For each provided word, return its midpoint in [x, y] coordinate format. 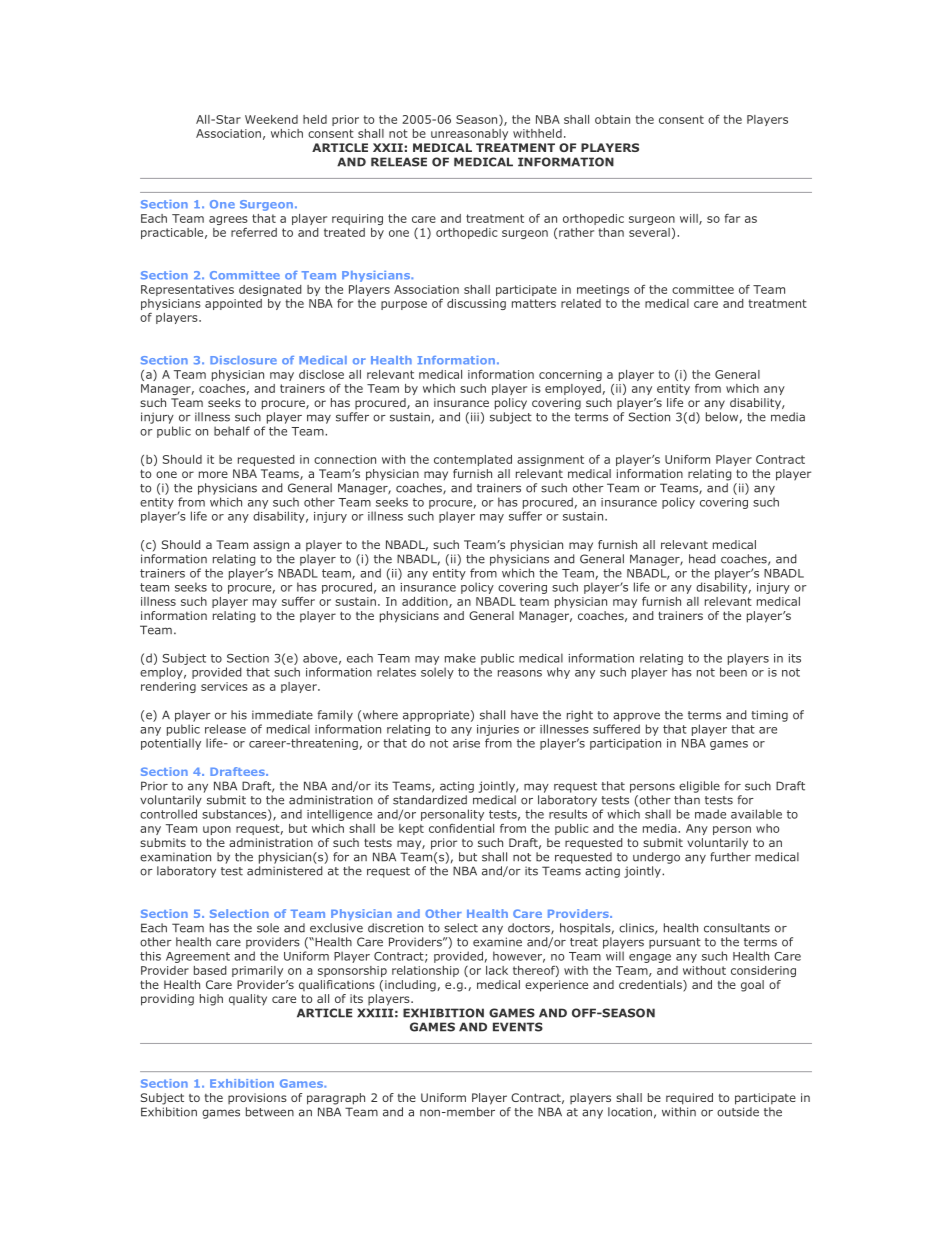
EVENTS [518, 1027]
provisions [257, 1098]
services [224, 686]
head [702, 559]
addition [426, 602]
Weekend [271, 119]
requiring [357, 219]
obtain [612, 119]
